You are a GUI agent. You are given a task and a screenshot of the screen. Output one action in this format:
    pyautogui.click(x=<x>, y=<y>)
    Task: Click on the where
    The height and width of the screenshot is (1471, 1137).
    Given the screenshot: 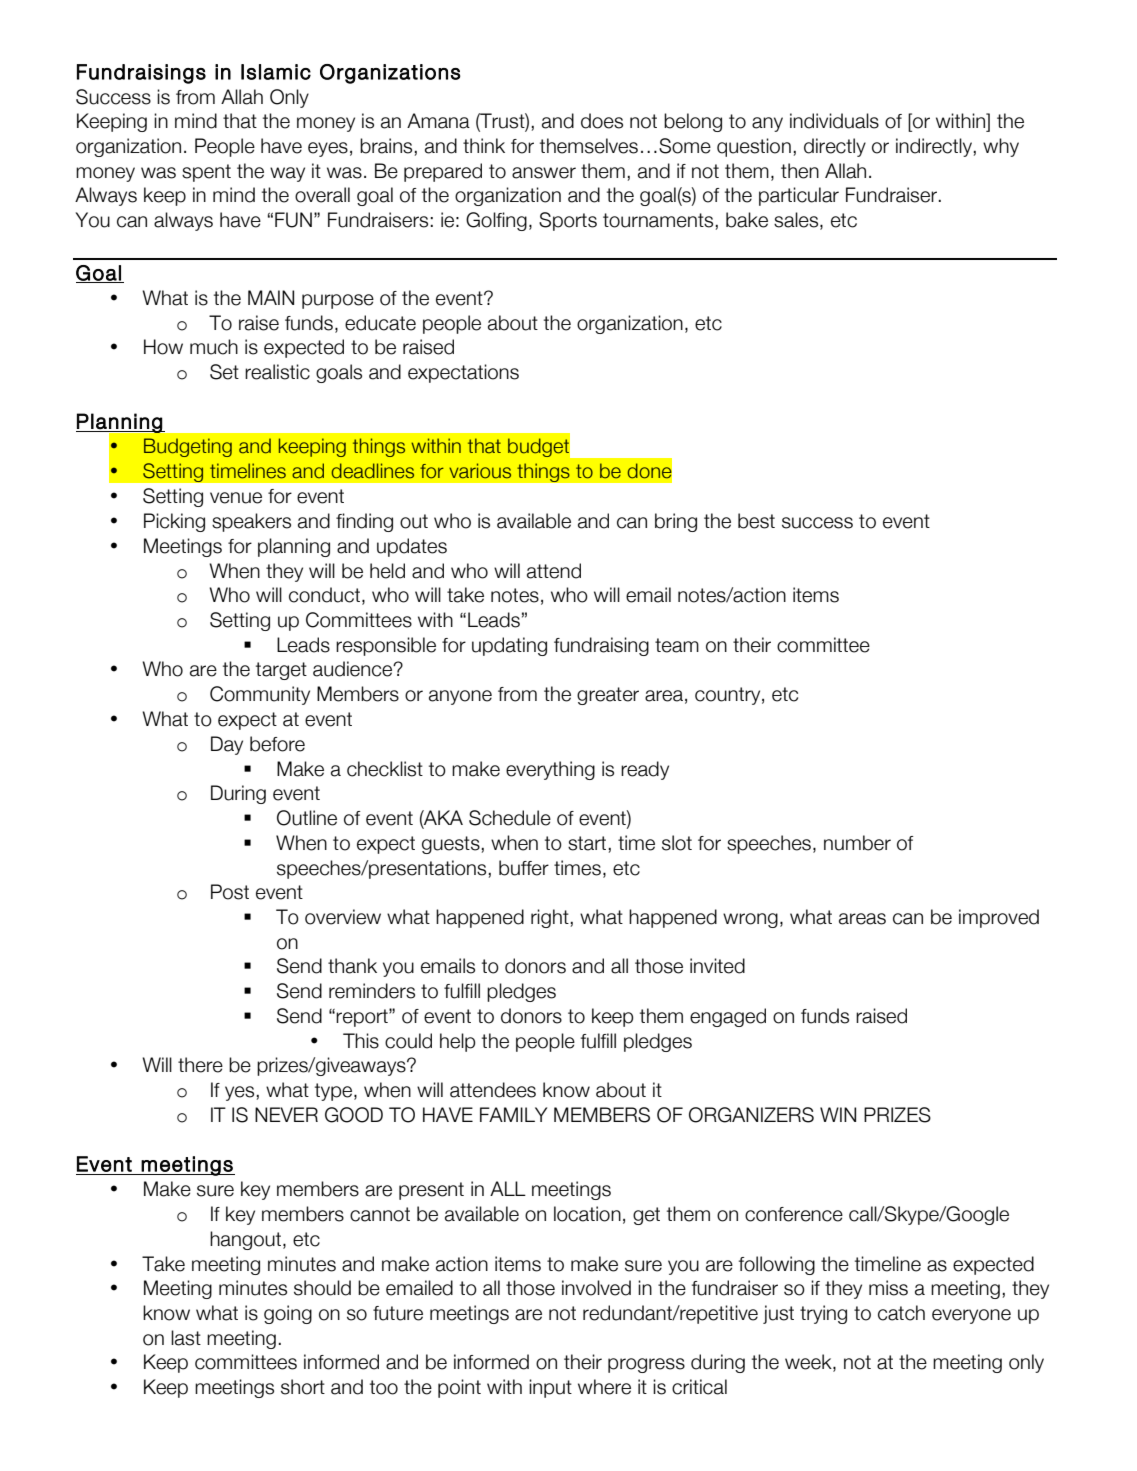 What is the action you would take?
    pyautogui.click(x=604, y=1387)
